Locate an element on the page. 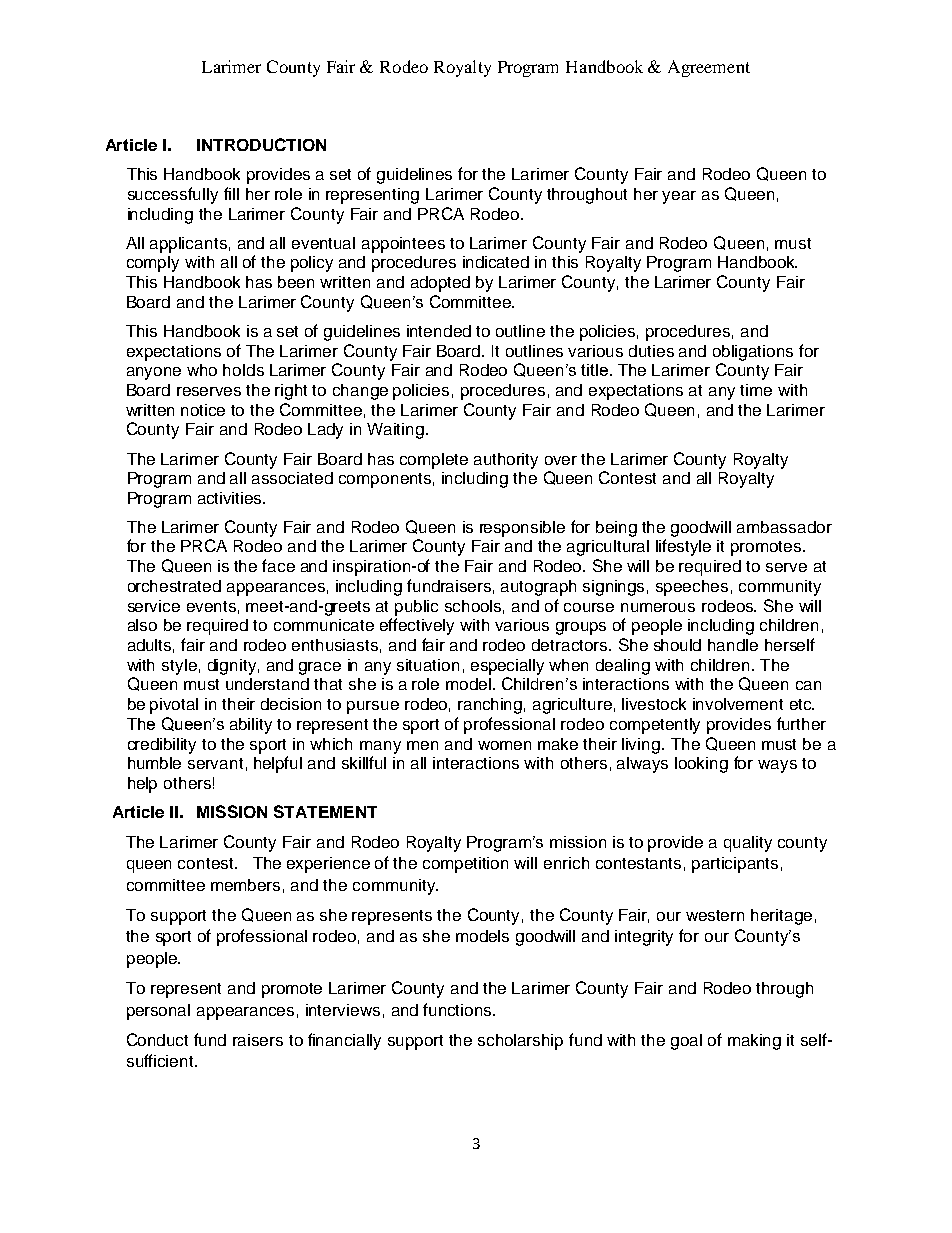 The height and width of the page is (1233, 952). making is located at coordinates (754, 1042).
